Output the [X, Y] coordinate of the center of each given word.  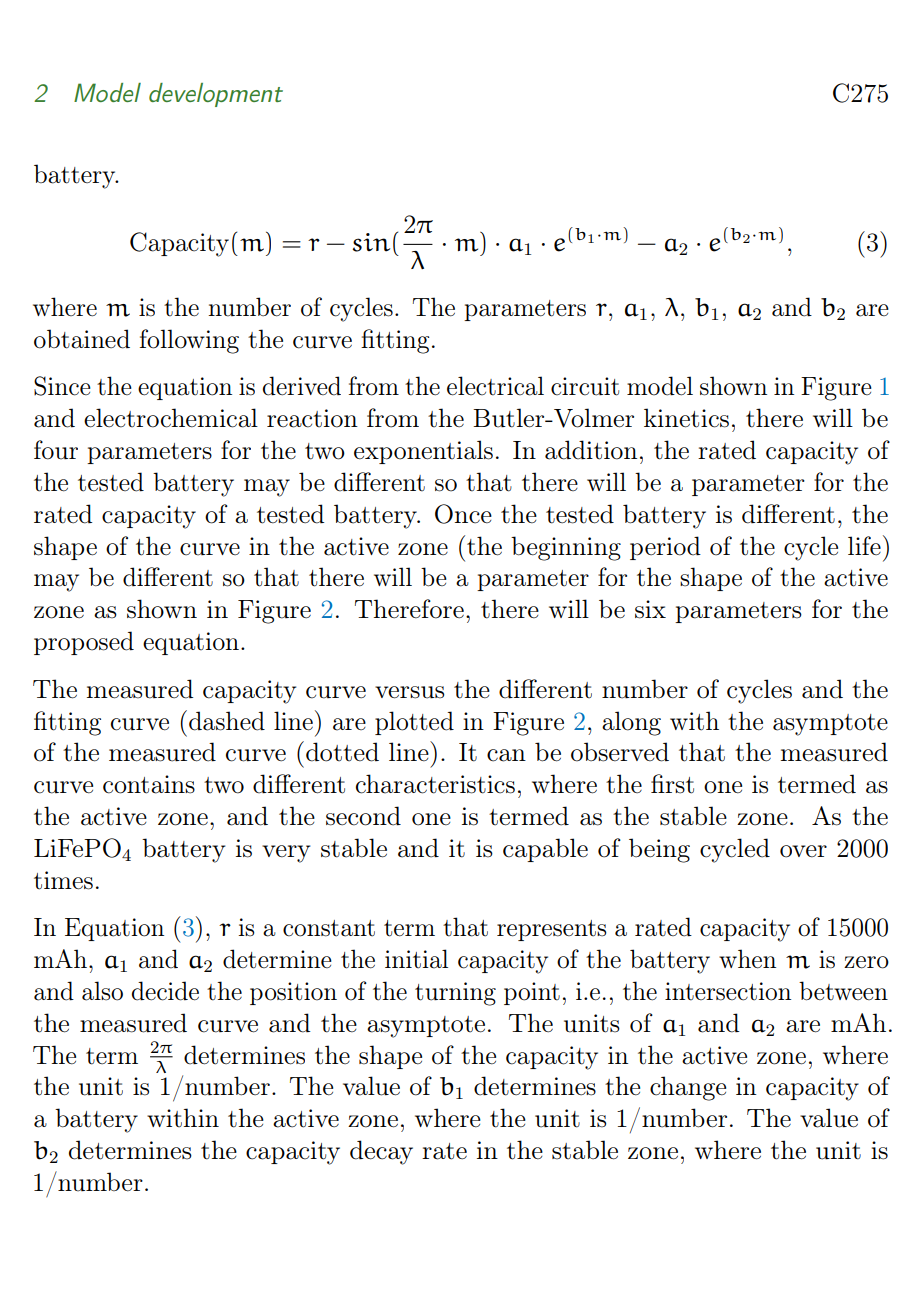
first [672, 784]
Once [463, 514]
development [216, 95]
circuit [585, 386]
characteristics [435, 784]
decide [165, 991]
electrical [495, 386]
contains [149, 784]
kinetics [686, 418]
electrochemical [171, 418]
